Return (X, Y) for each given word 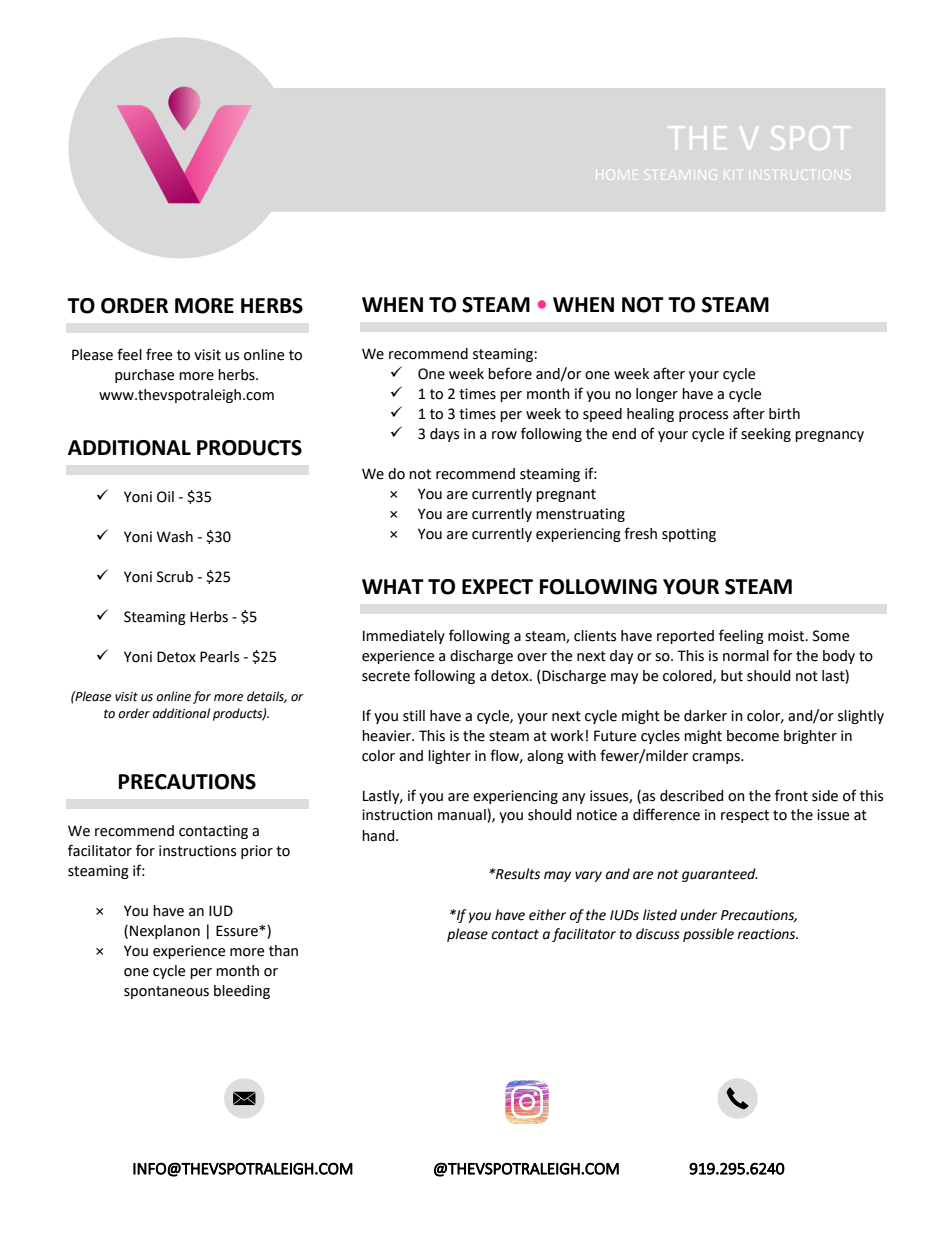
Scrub (175, 577)
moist (787, 636)
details (267, 697)
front (791, 795)
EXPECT (497, 587)
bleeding (242, 992)
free (159, 354)
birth (784, 414)
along (545, 757)
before (510, 373)
